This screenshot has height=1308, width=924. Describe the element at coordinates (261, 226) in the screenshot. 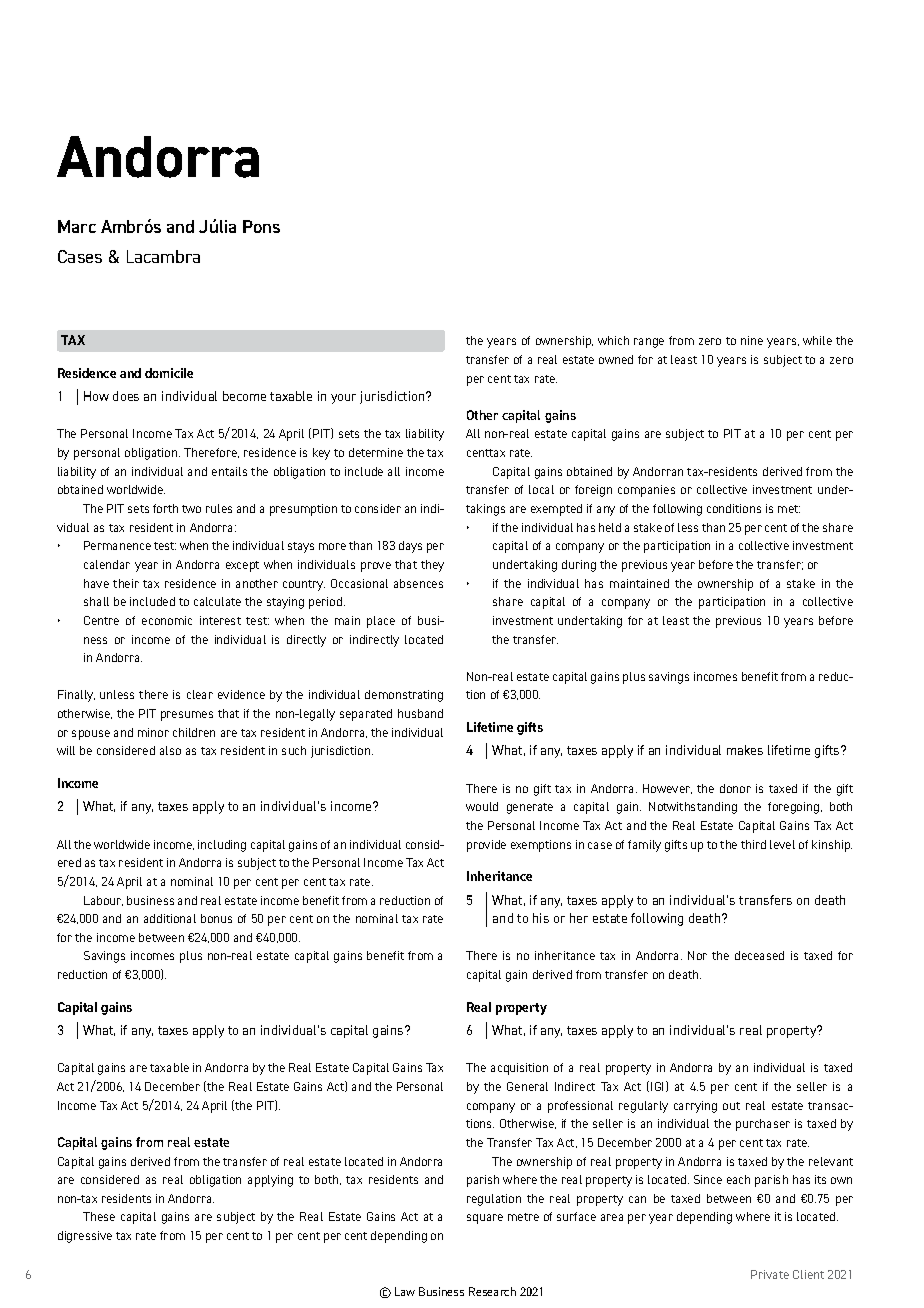

I see `Pons` at that location.
